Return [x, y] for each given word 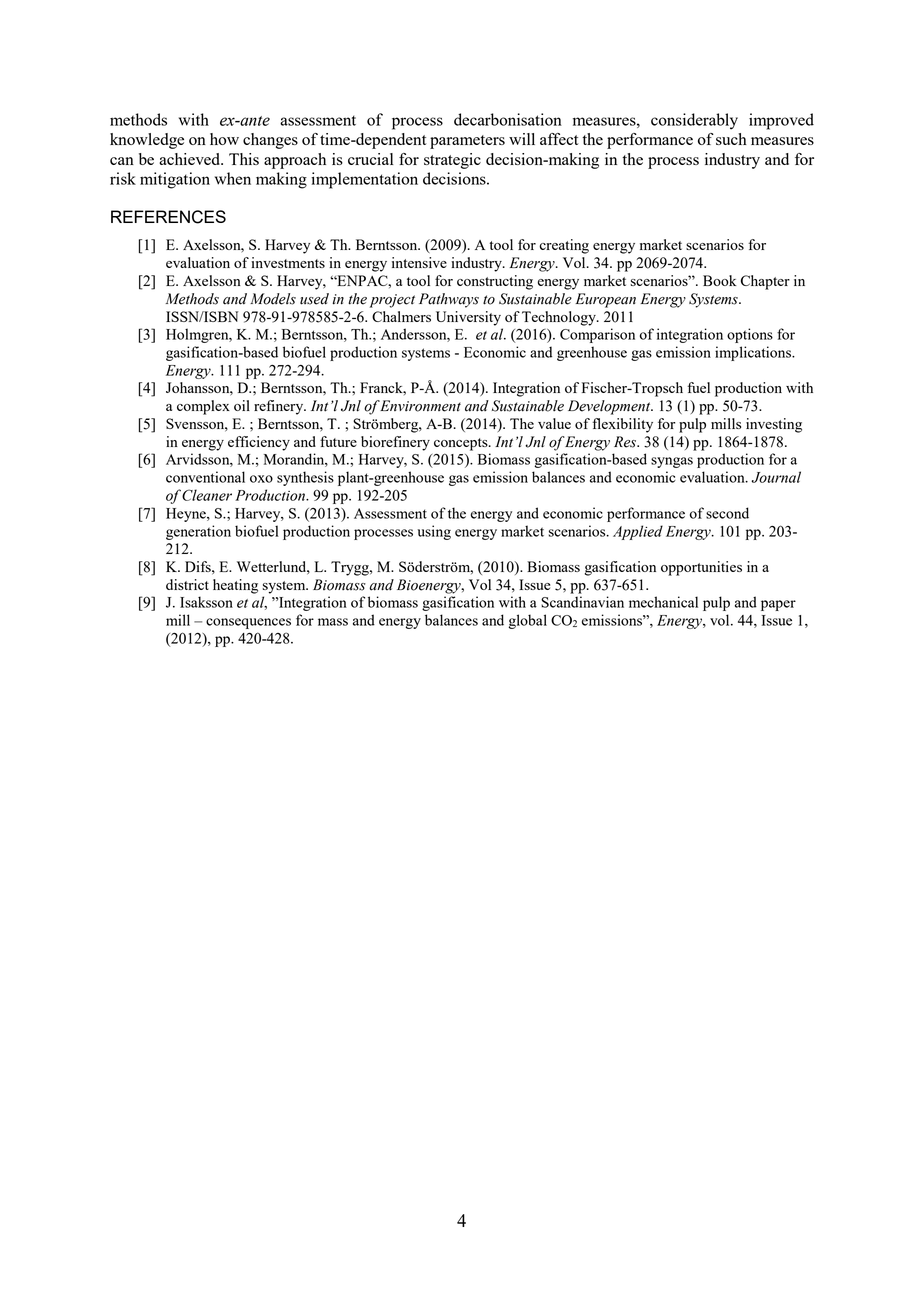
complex [203, 407]
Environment [420, 406]
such [731, 139]
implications [754, 353]
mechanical [663, 602]
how [224, 139]
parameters [467, 142]
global [527, 621]
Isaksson [206, 602]
